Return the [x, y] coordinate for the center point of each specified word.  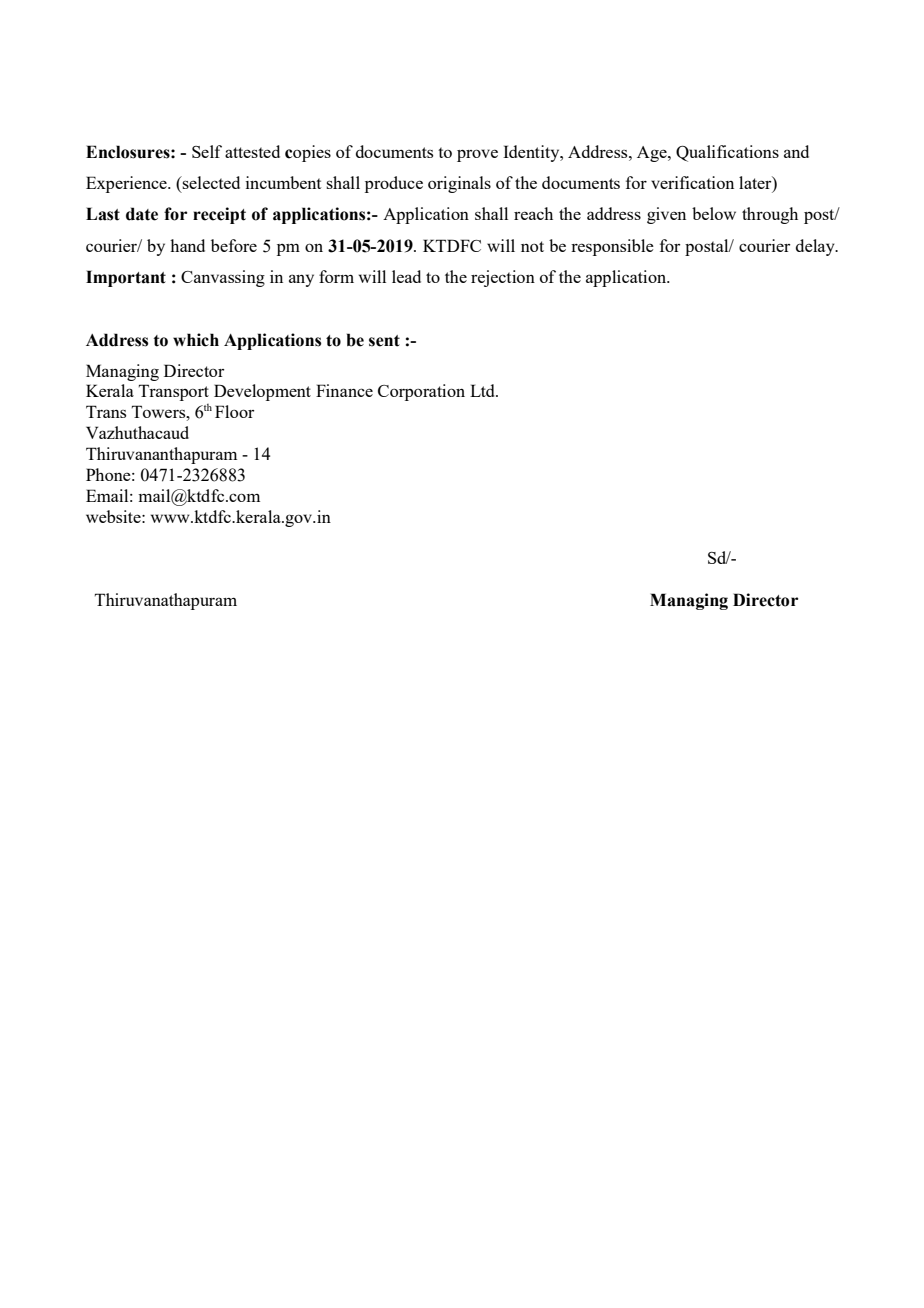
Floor [234, 411]
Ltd [484, 390]
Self [207, 151]
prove [477, 155]
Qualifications [727, 153]
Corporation [421, 392]
